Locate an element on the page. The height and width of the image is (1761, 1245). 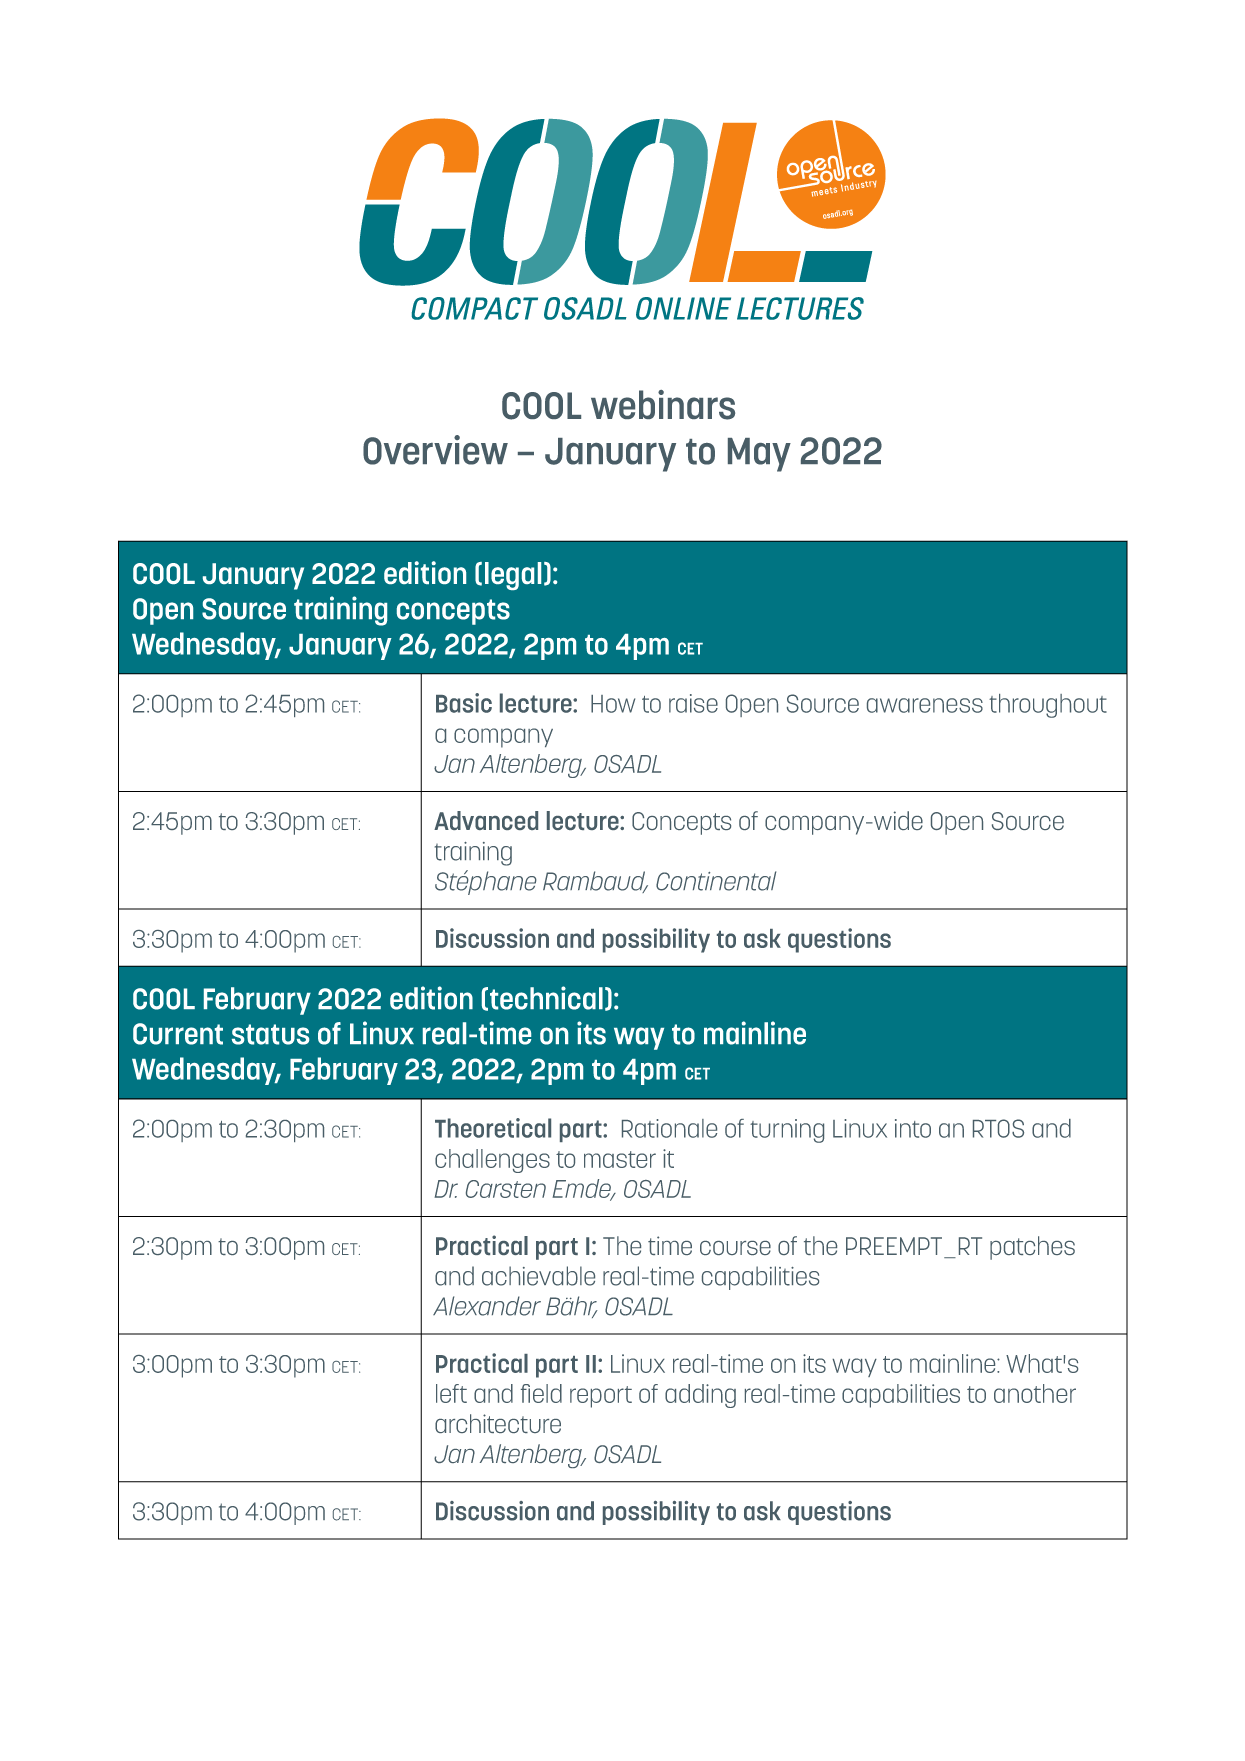
Rationale is located at coordinates (669, 1128).
